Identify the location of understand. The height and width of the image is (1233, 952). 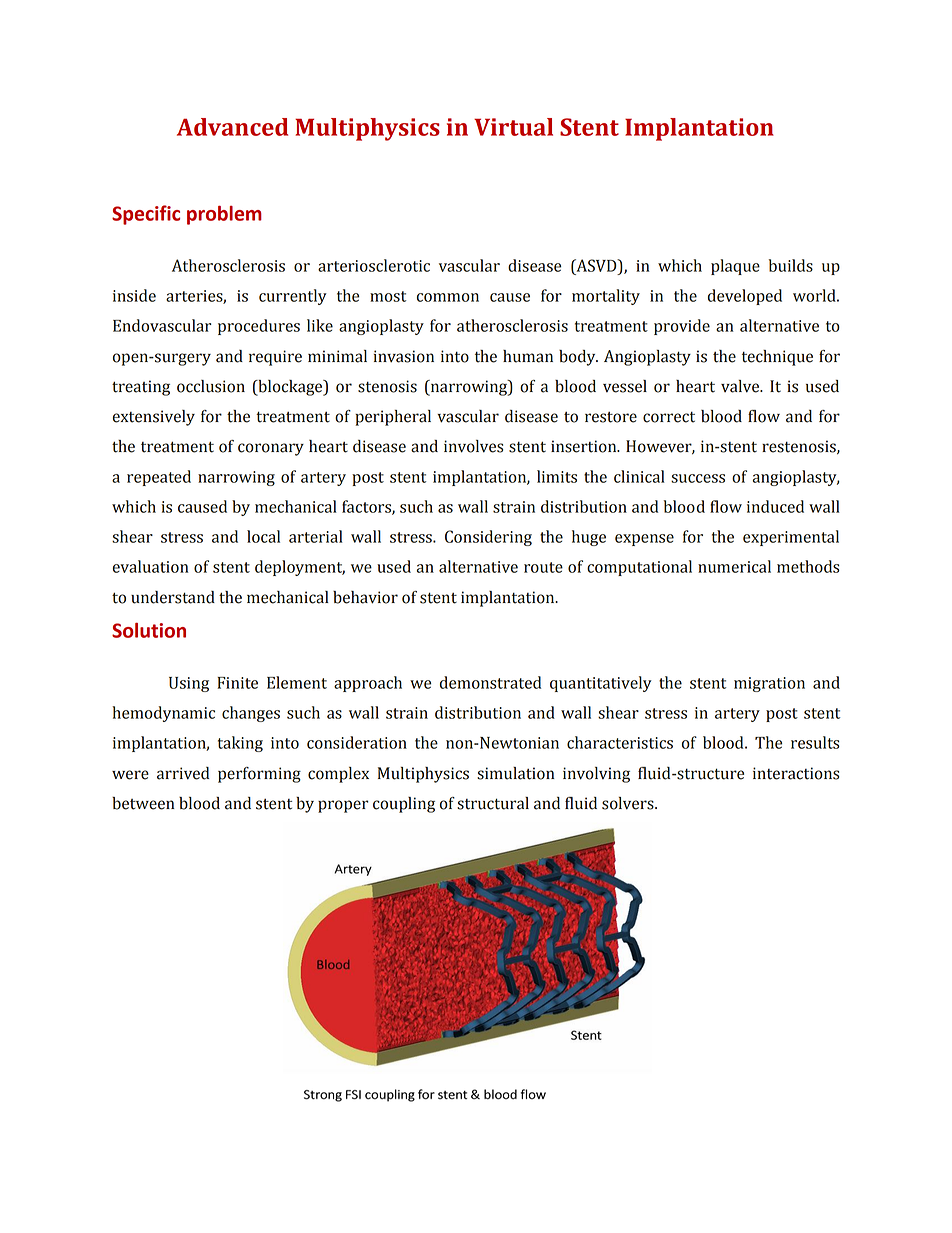
(173, 597).
